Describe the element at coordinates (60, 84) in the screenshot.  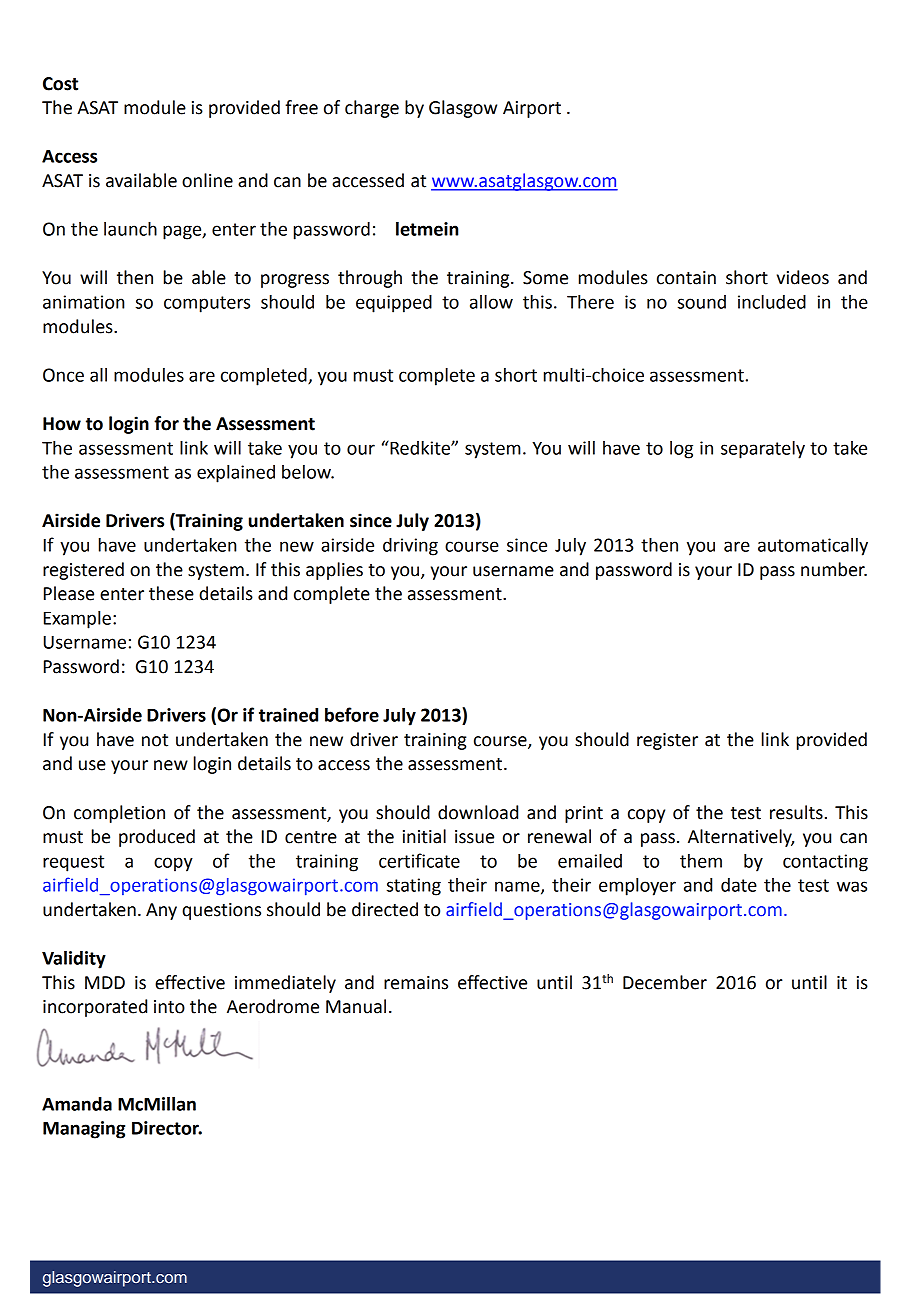
I see `Cost` at that location.
